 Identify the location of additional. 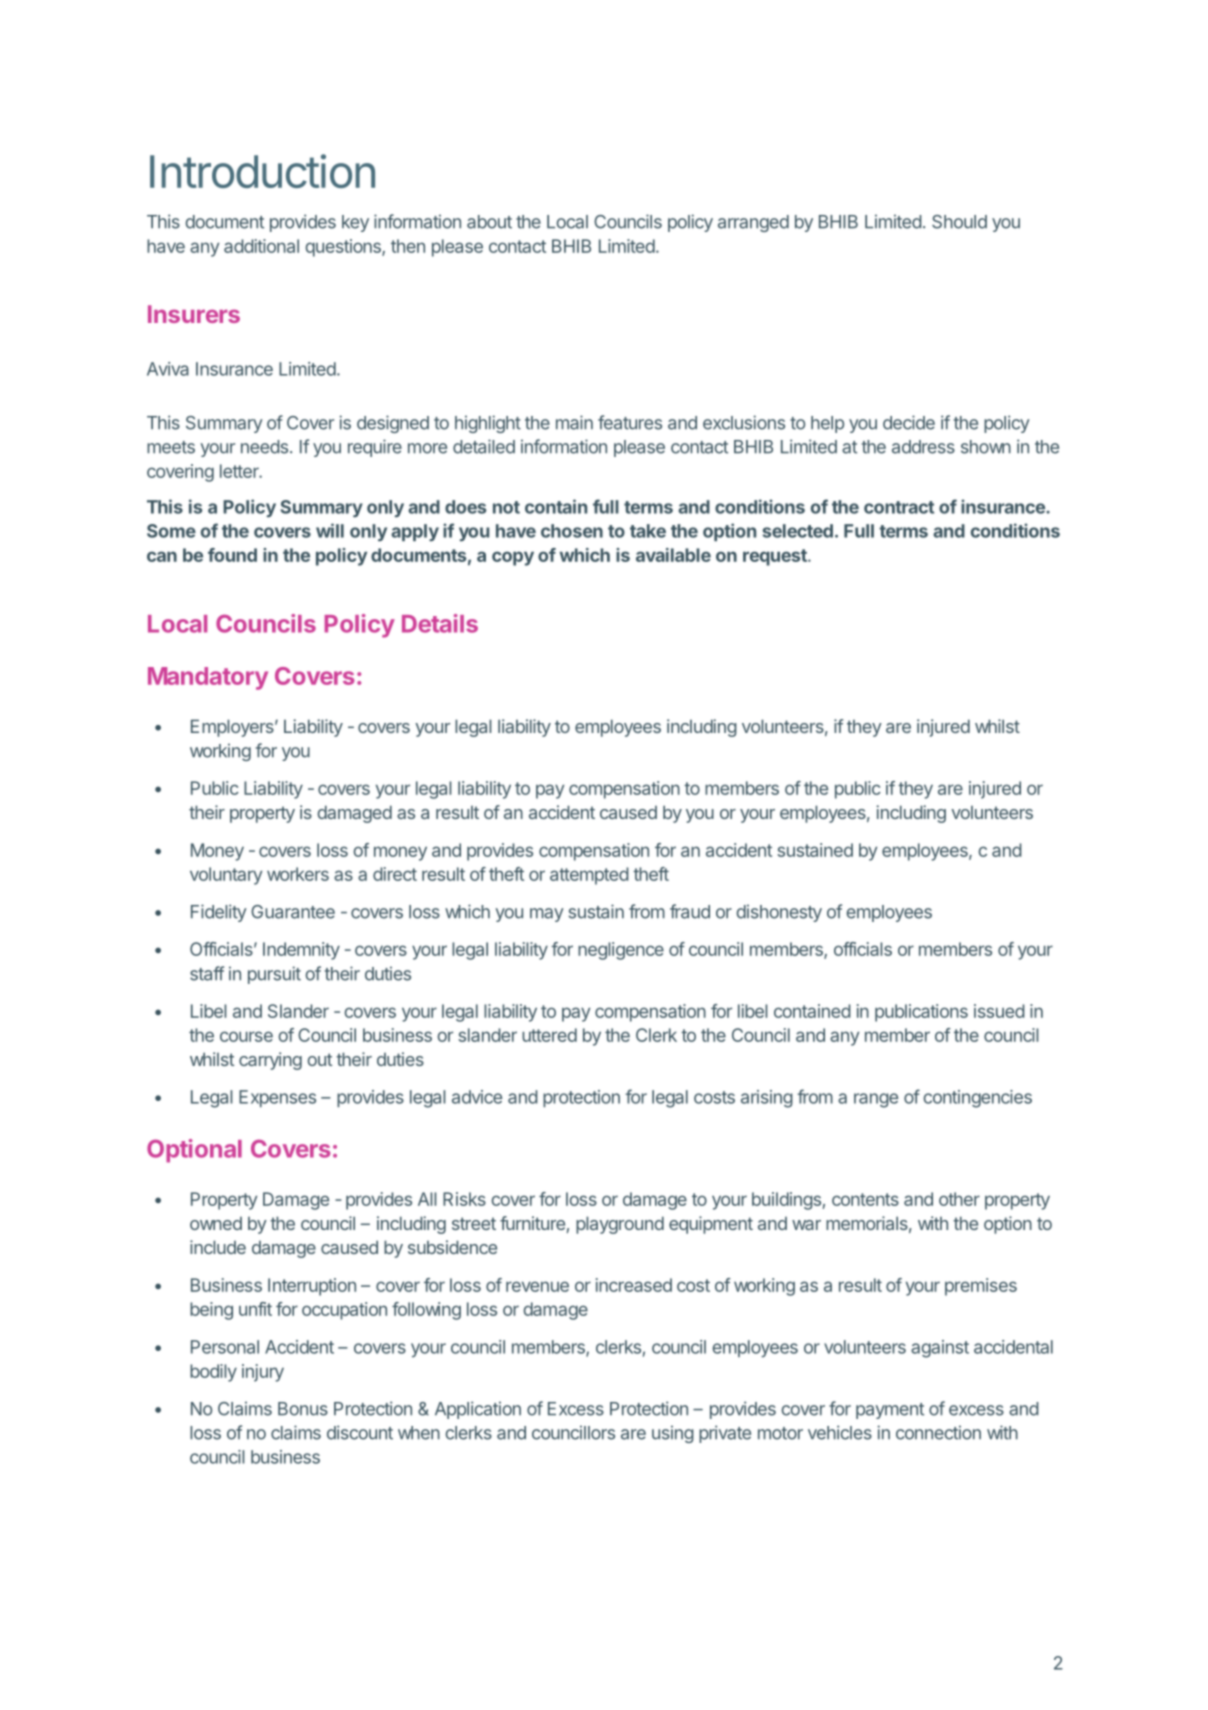
(261, 246).
